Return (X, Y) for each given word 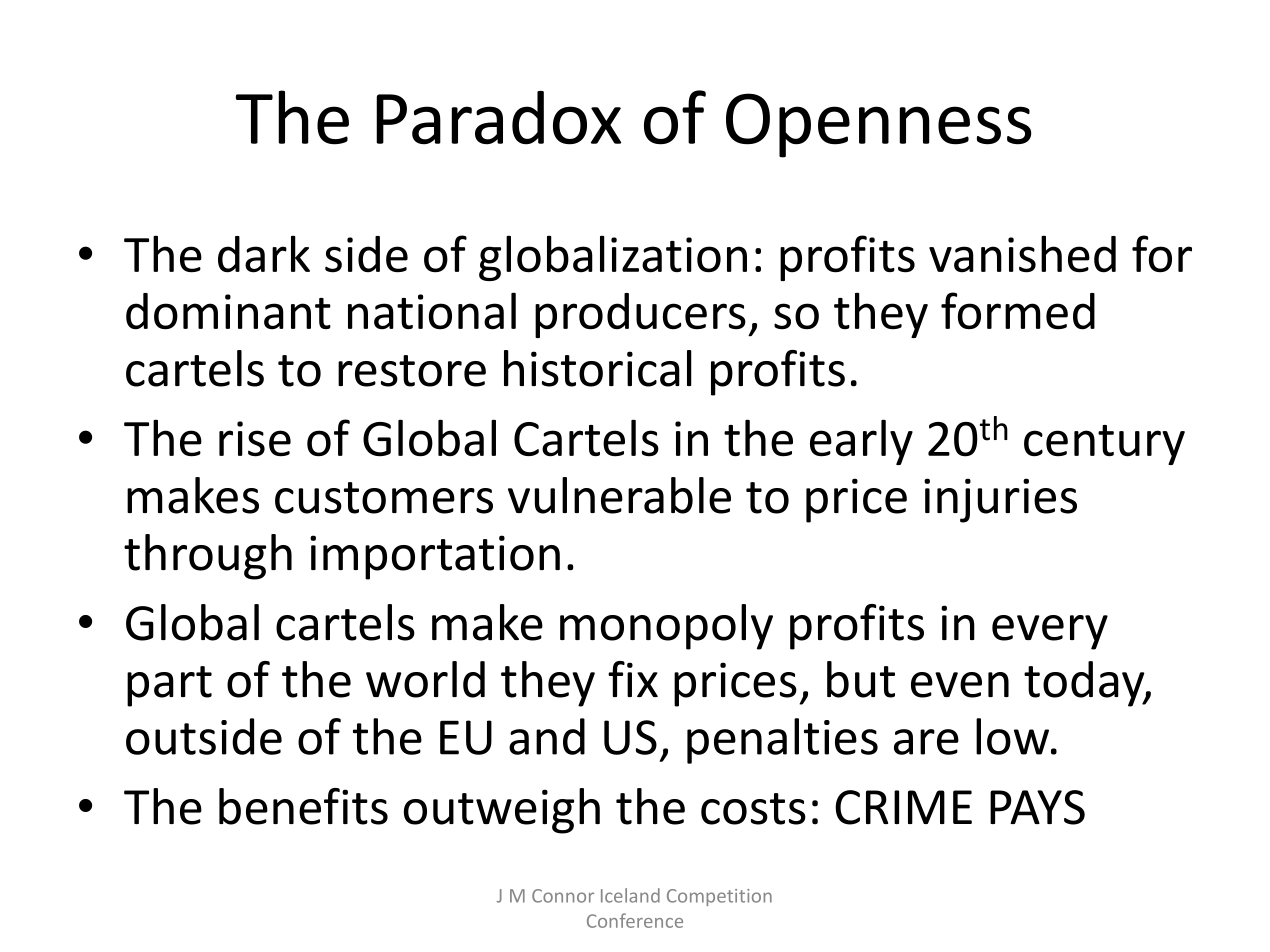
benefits (303, 806)
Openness (879, 125)
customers (384, 498)
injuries (1000, 500)
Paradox (498, 118)
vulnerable (619, 495)
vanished (1022, 254)
